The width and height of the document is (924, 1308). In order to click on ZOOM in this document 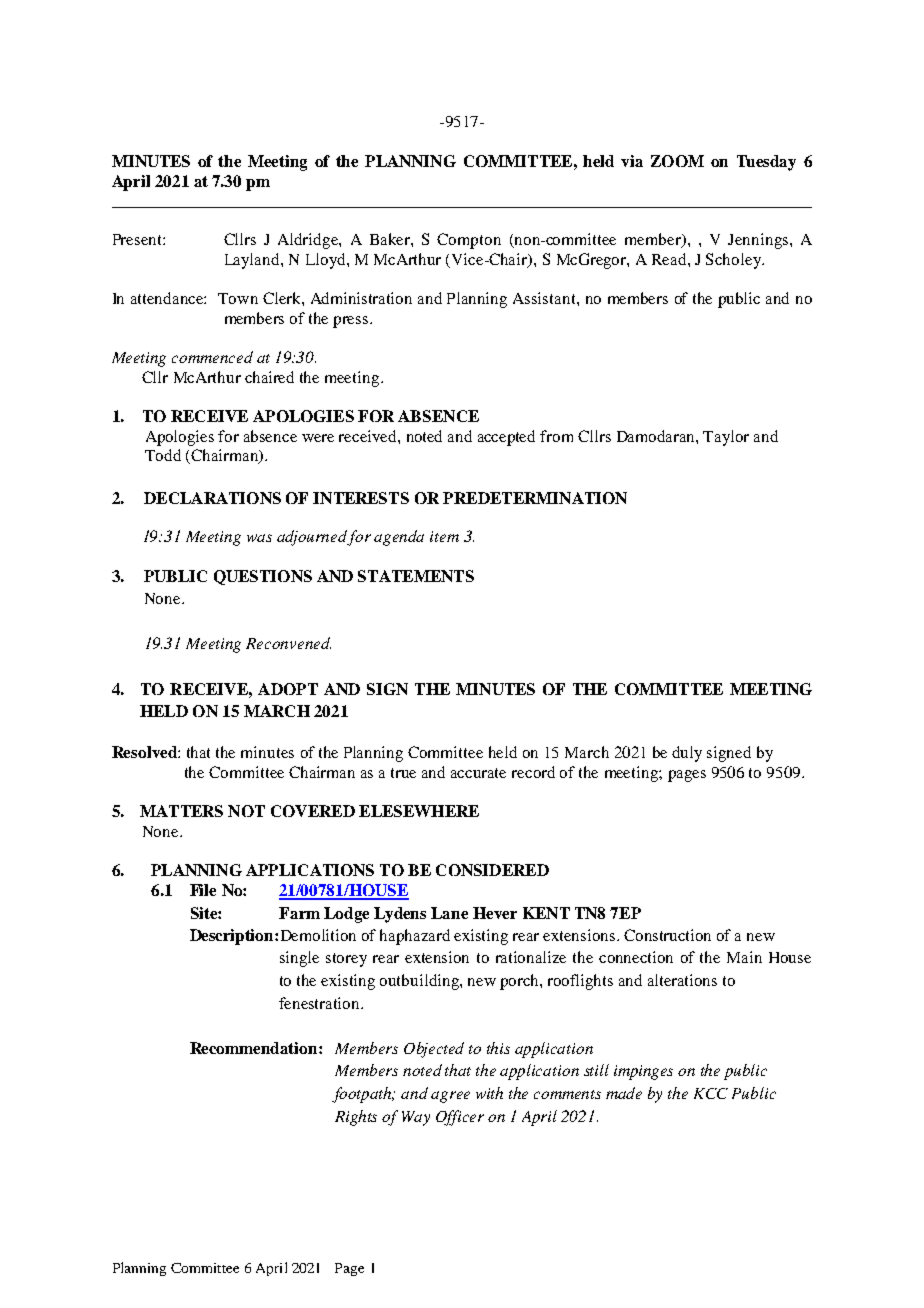, I will do `click(677, 161)`.
